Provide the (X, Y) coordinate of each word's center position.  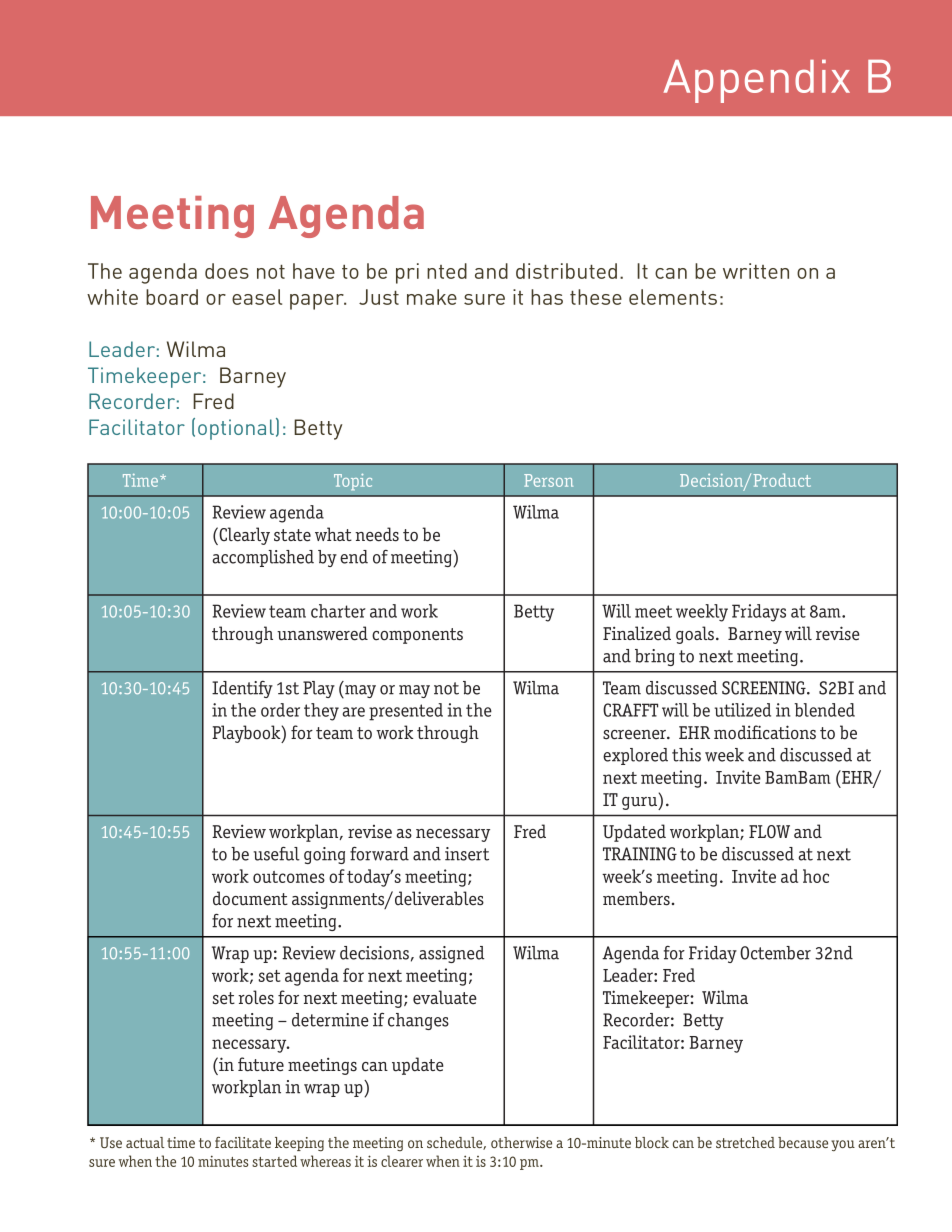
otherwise (521, 1142)
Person (548, 480)
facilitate (243, 1142)
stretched (745, 1142)
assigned (451, 954)
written (756, 271)
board (172, 297)
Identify (242, 689)
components (417, 636)
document (250, 898)
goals (695, 635)
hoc (816, 876)
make (432, 297)
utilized (743, 710)
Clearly (243, 536)
